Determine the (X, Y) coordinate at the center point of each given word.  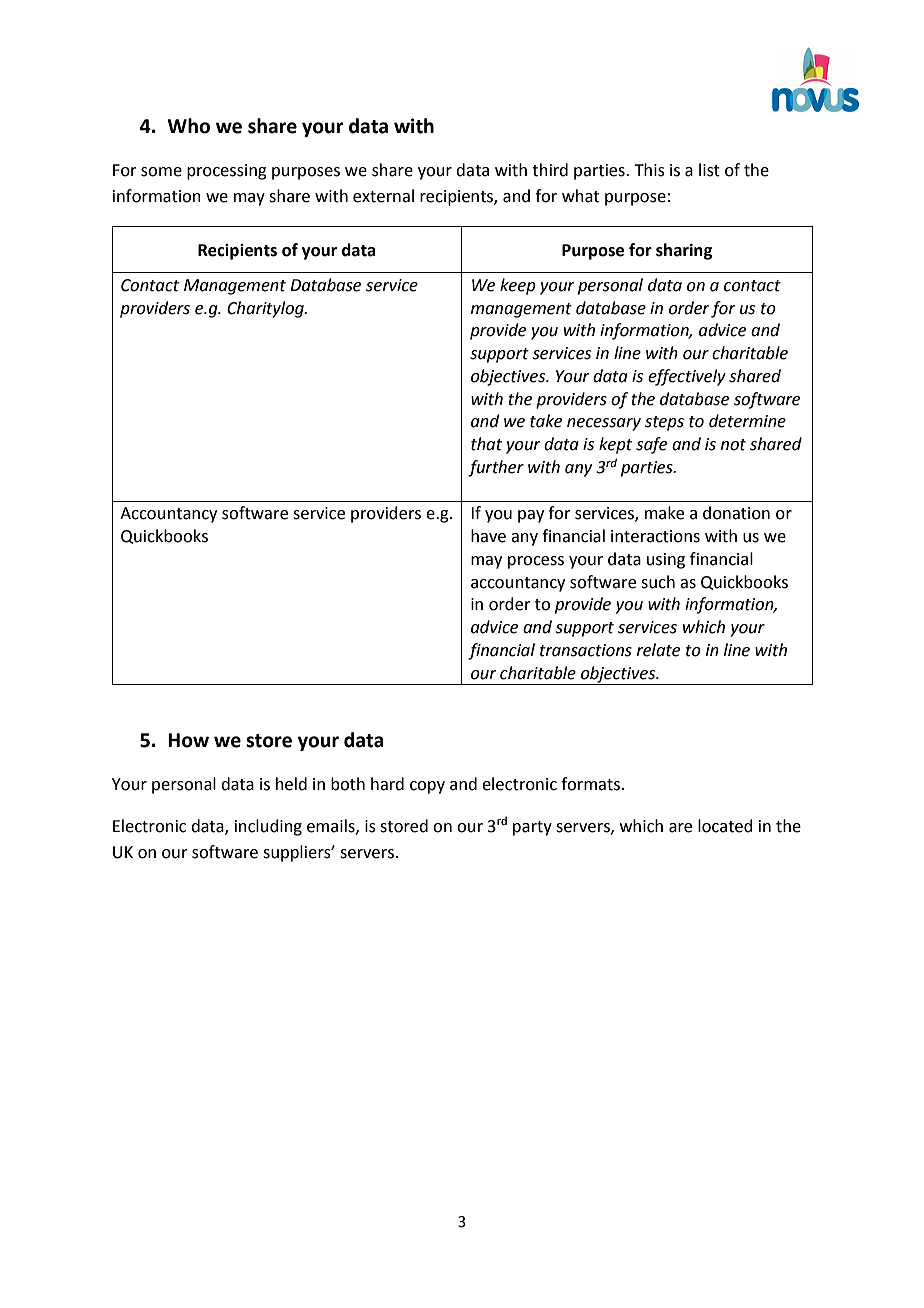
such (658, 582)
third (550, 170)
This (649, 170)
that (486, 444)
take (546, 421)
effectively (687, 377)
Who (188, 126)
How (188, 740)
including (268, 827)
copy (427, 787)
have (488, 536)
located (725, 826)
